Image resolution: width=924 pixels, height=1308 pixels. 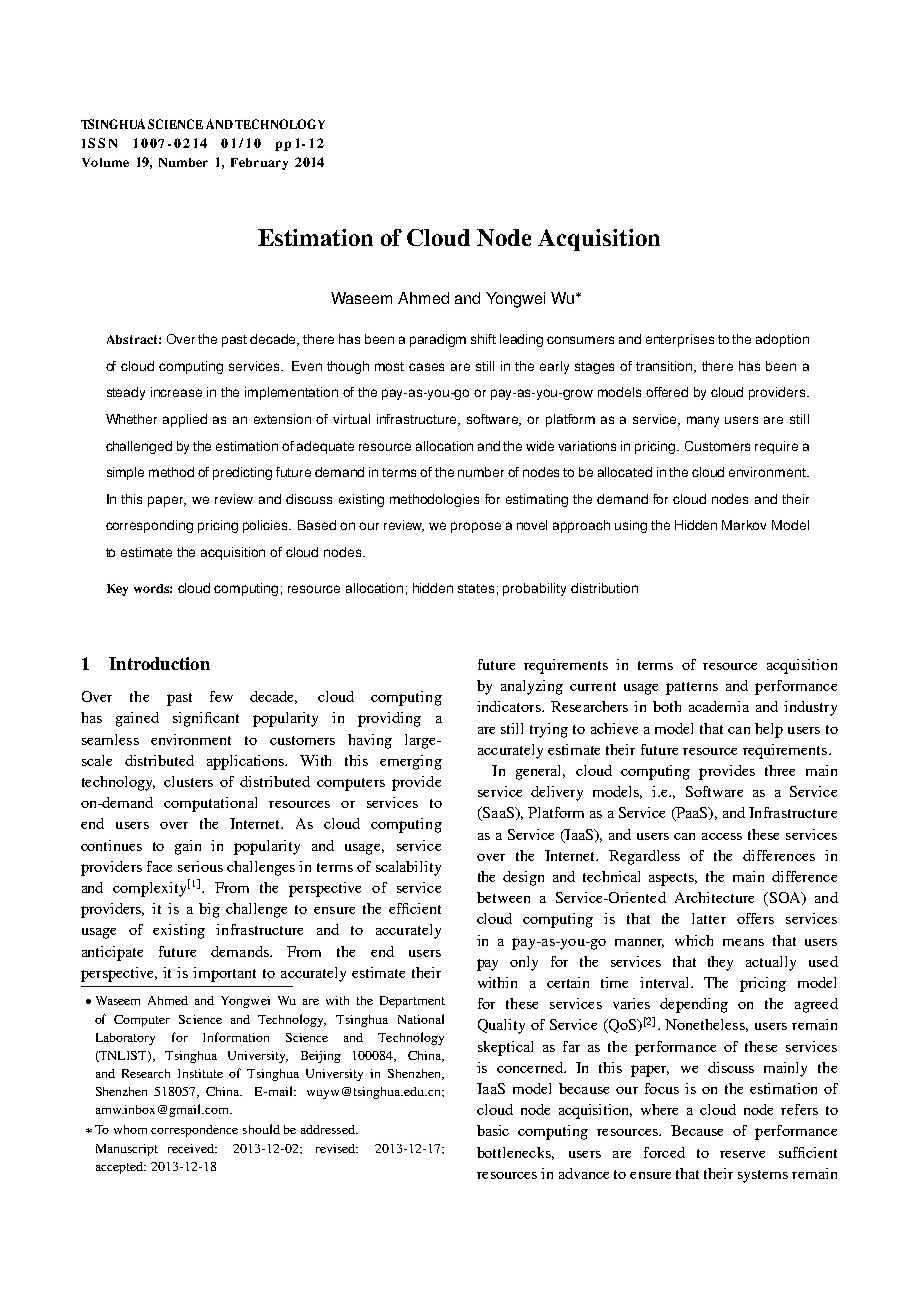 I want to click on indicators, so click(x=510, y=706).
